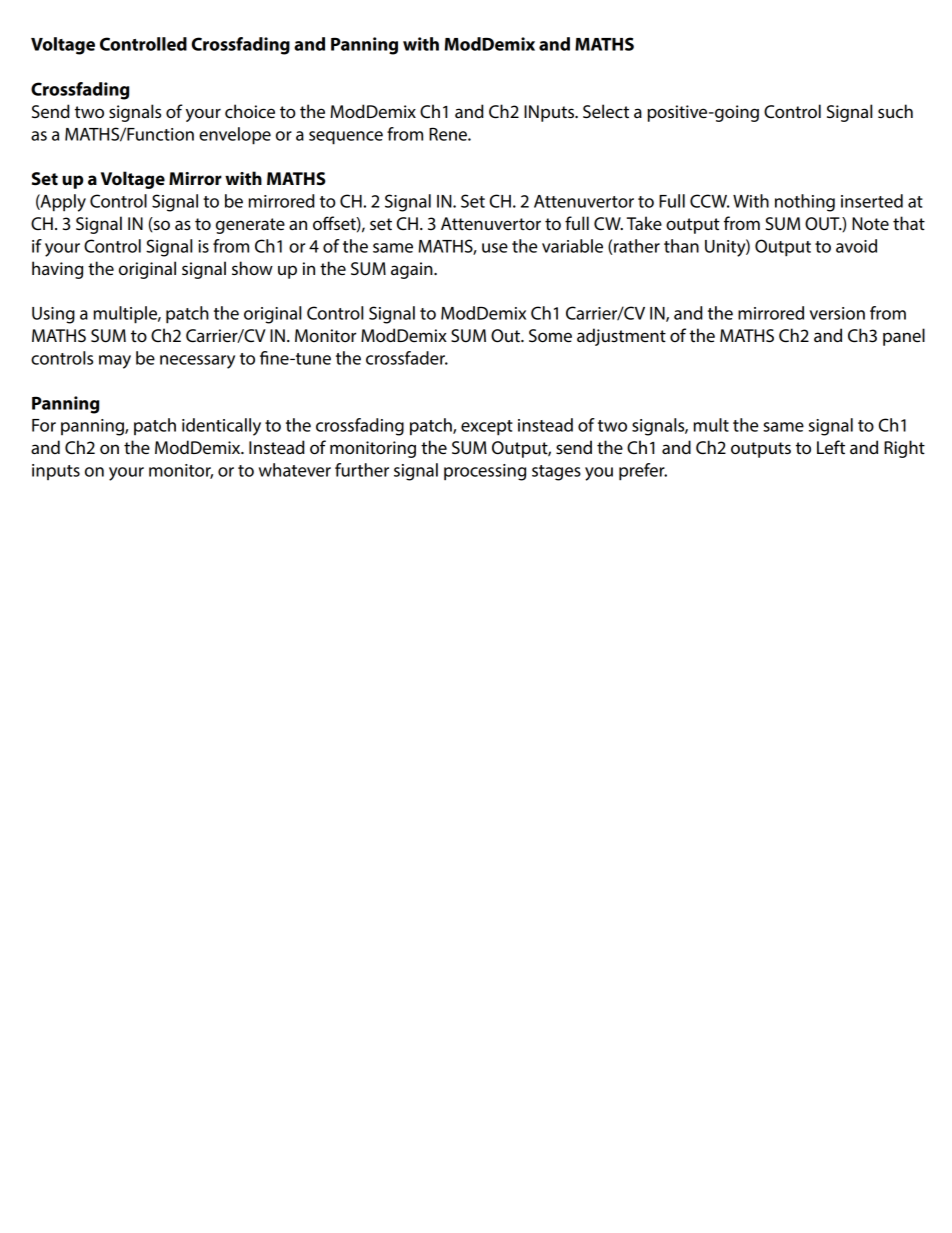  Describe the element at coordinates (250, 226) in the screenshot. I see `generate` at that location.
